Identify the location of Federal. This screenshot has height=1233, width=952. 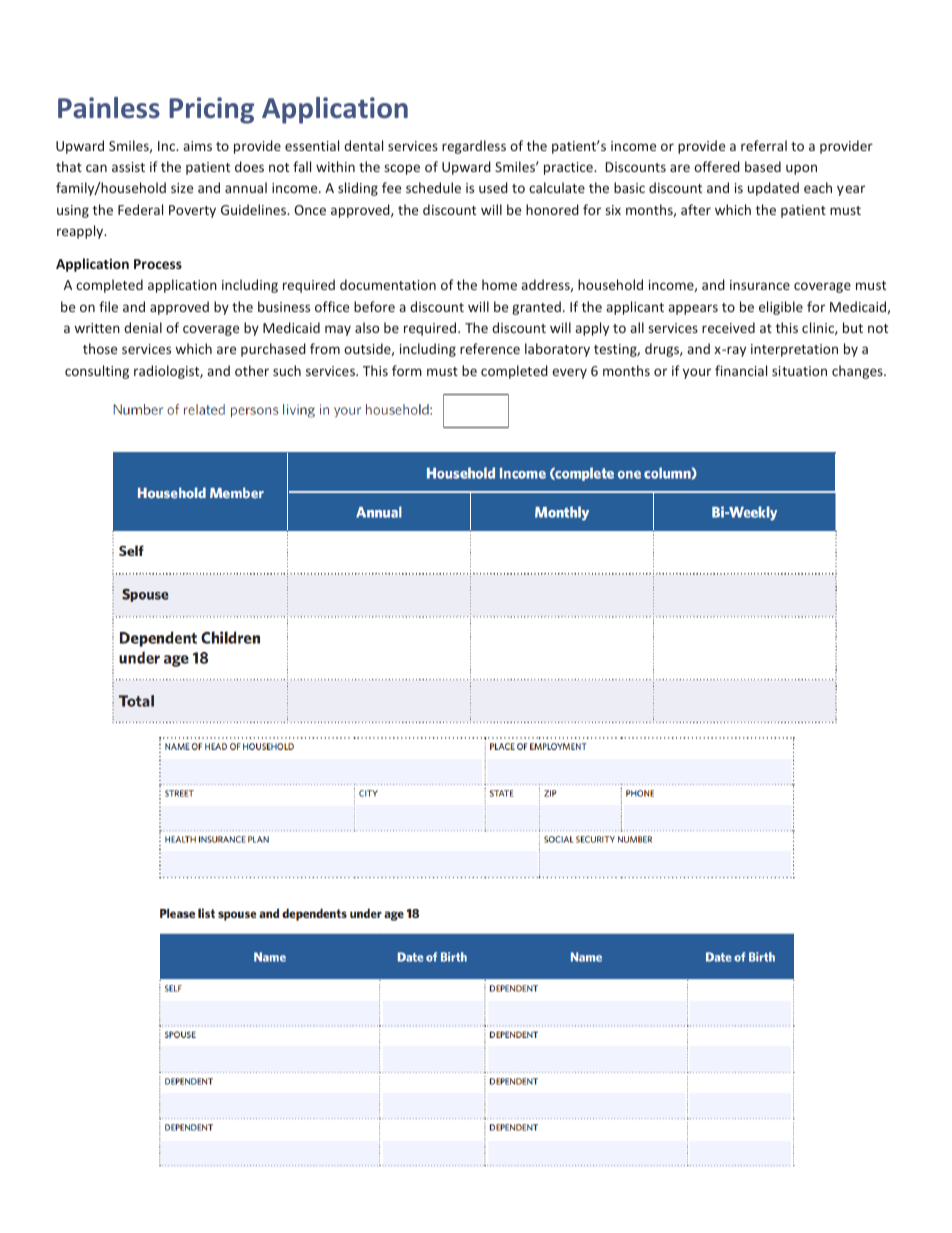
(140, 209).
